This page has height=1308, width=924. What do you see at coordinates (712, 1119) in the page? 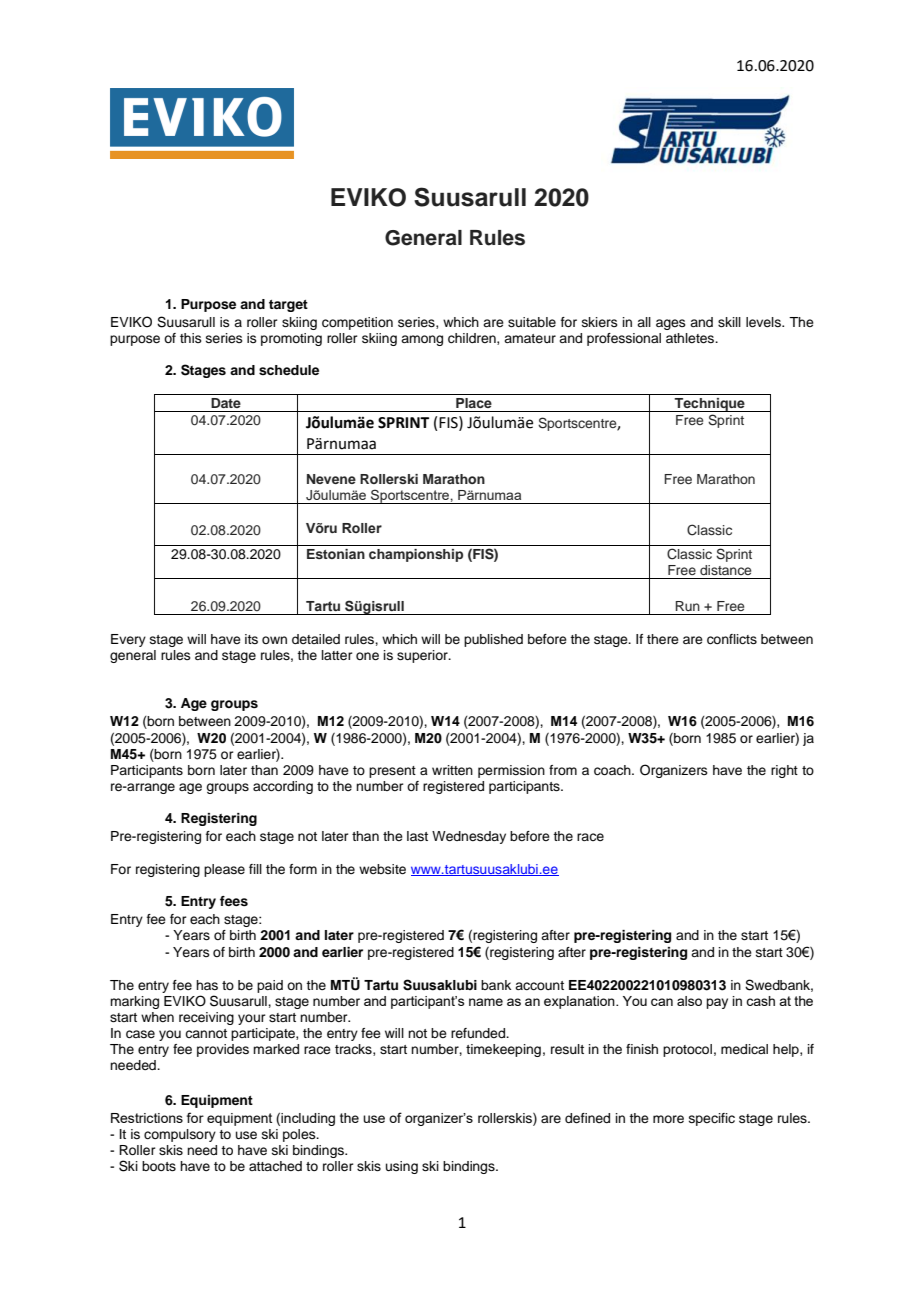
I see `specific` at bounding box center [712, 1119].
